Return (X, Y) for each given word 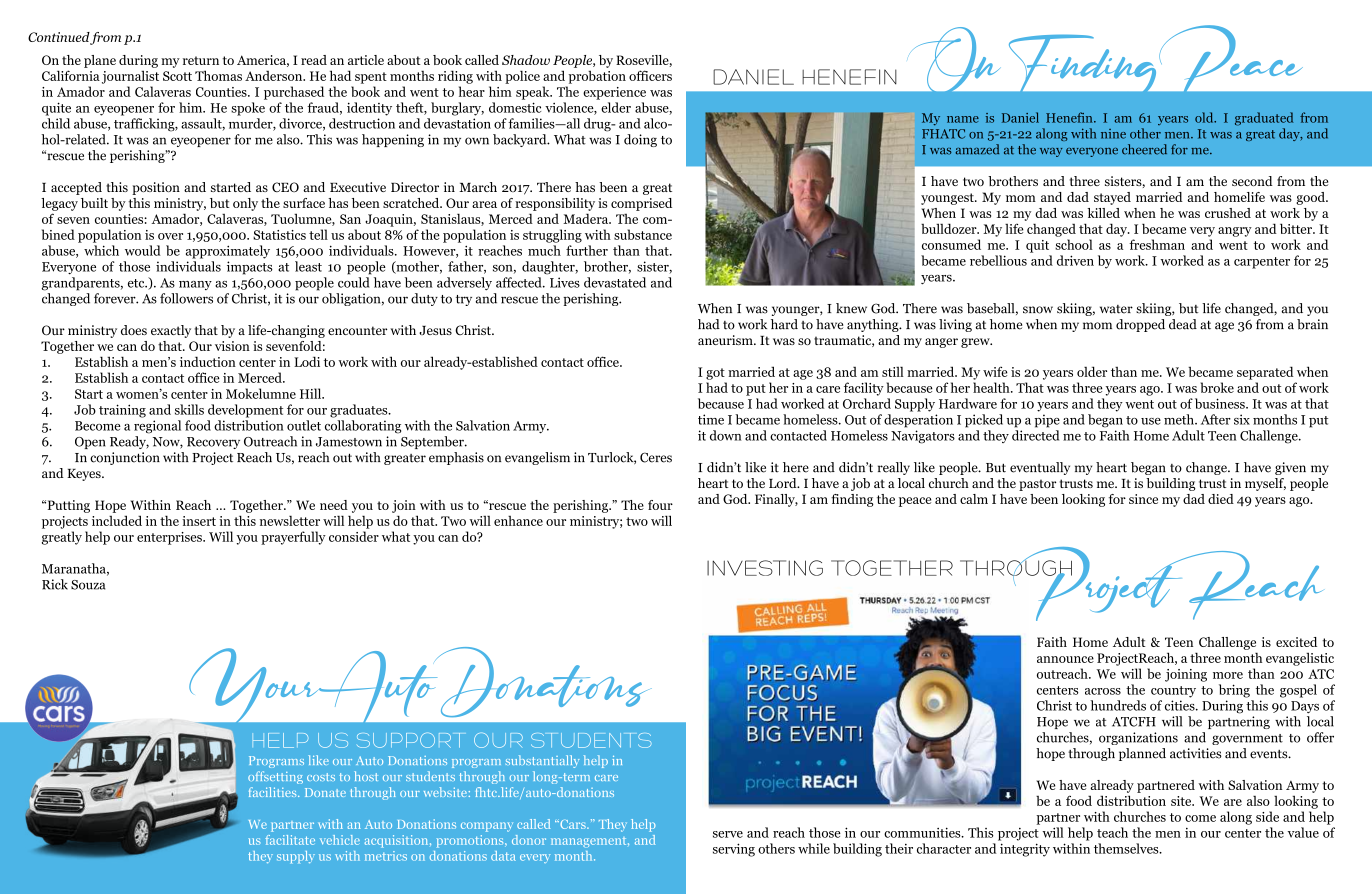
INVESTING (765, 568)
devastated (615, 282)
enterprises (170, 538)
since (1143, 499)
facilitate (290, 840)
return (201, 60)
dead (1183, 324)
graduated (1264, 119)
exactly (171, 331)
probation (597, 77)
